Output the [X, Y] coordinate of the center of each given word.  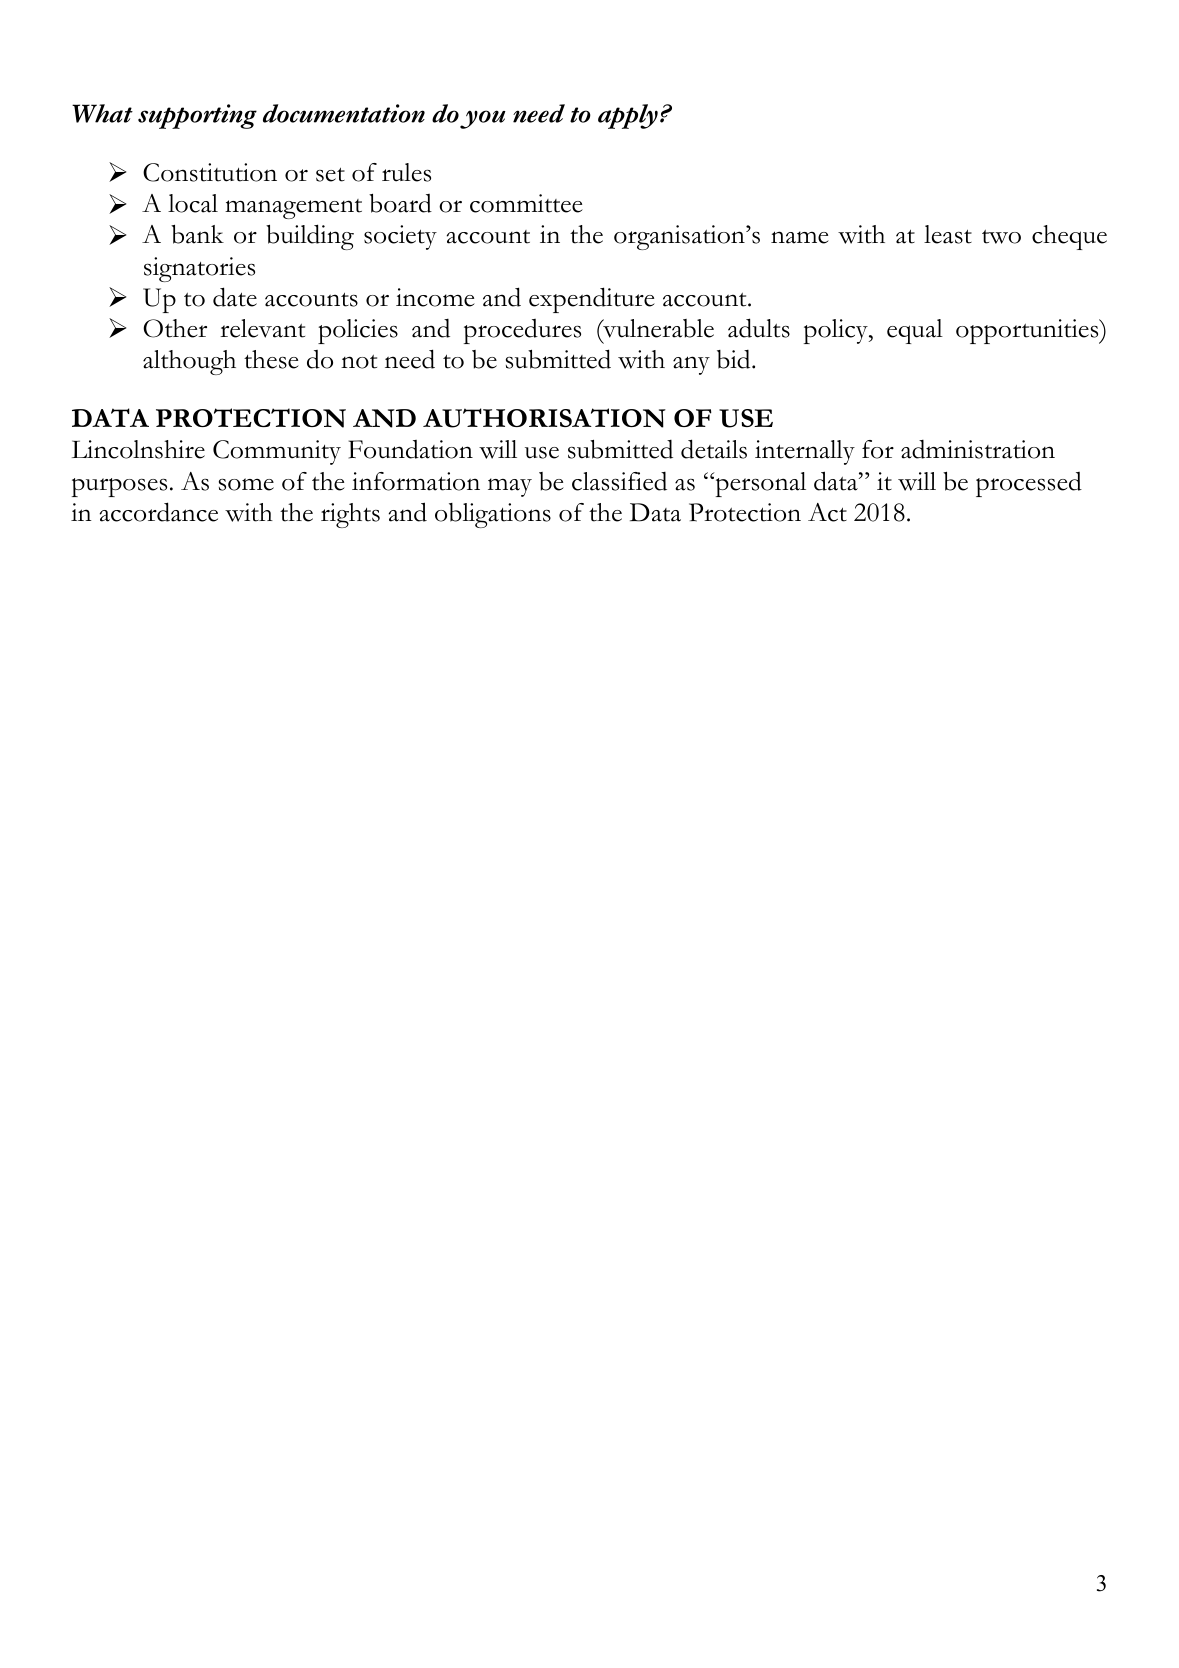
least [948, 234]
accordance [159, 512]
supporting [197, 116]
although [189, 362]
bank [197, 234]
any [691, 365]
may [510, 487]
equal [915, 331]
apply [628, 116]
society [400, 237]
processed [1029, 484]
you [483, 119]
